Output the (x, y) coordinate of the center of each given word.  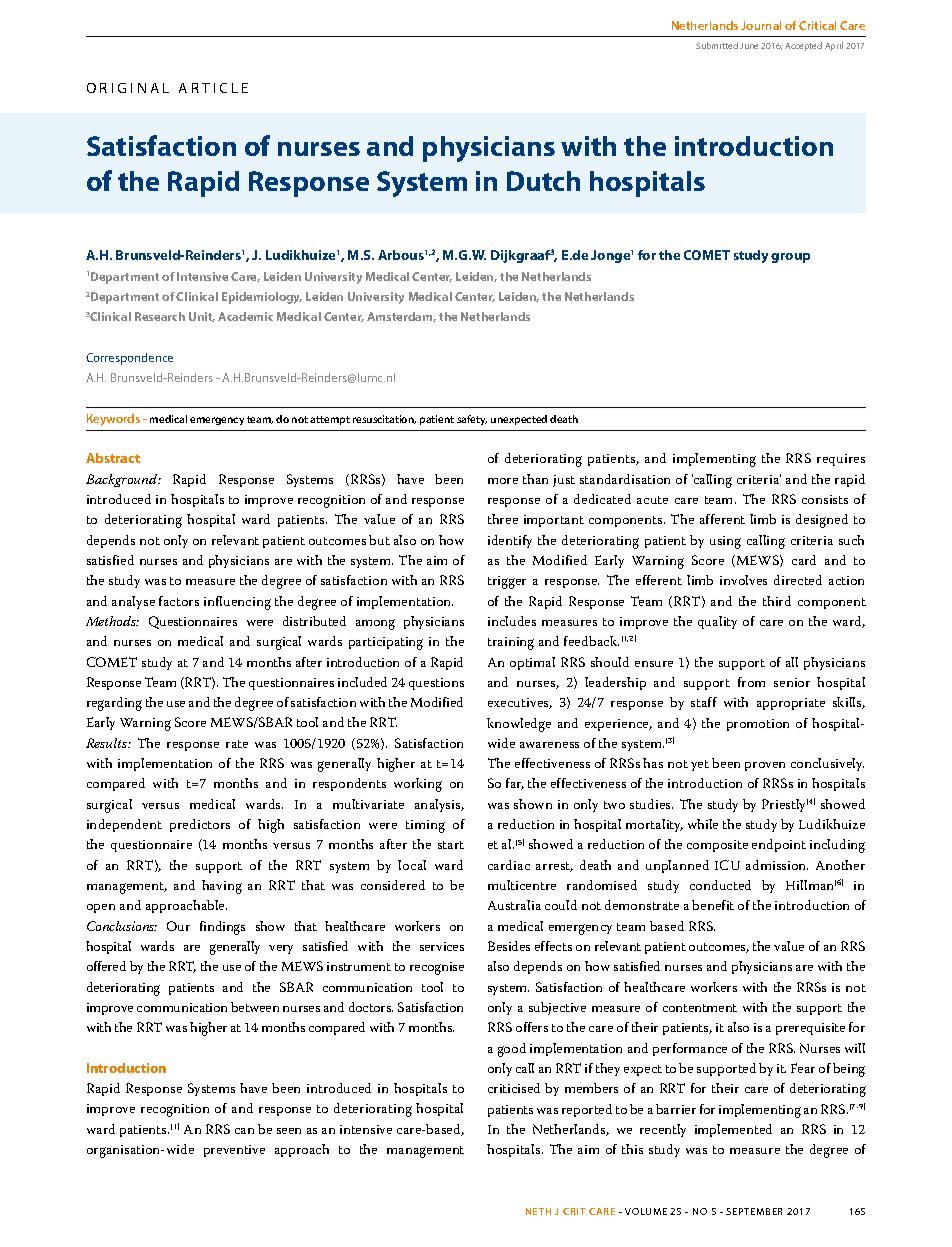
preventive (234, 1151)
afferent (722, 519)
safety (472, 420)
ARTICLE (213, 88)
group (790, 258)
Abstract (113, 458)
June (749, 46)
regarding (114, 704)
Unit (202, 317)
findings (222, 928)
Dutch (543, 181)
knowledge (519, 725)
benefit (713, 905)
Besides (509, 946)
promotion (758, 725)
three (503, 519)
